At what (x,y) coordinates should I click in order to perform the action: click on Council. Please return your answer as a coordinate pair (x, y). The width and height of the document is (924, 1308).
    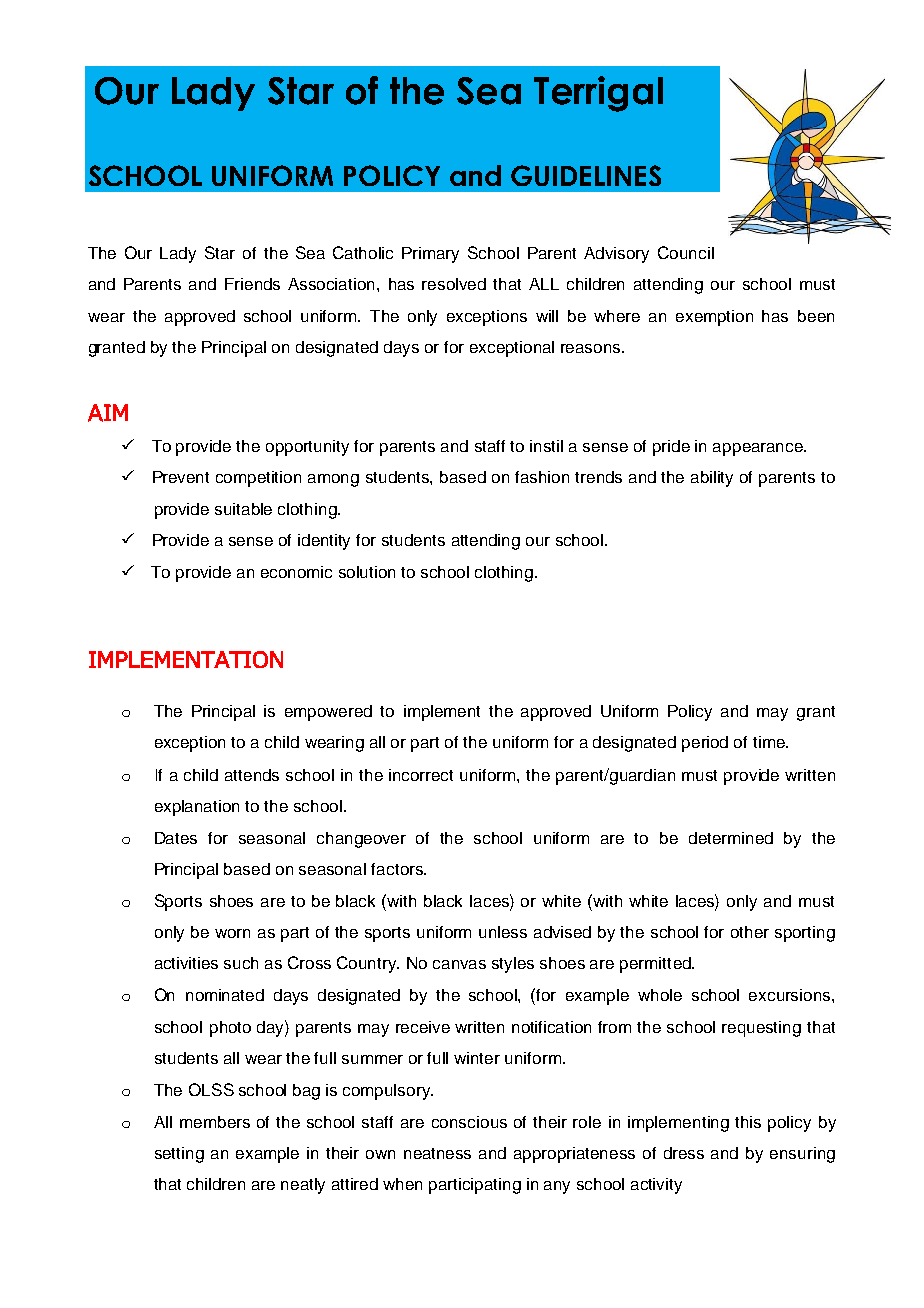
    Looking at the image, I should click on (686, 252).
